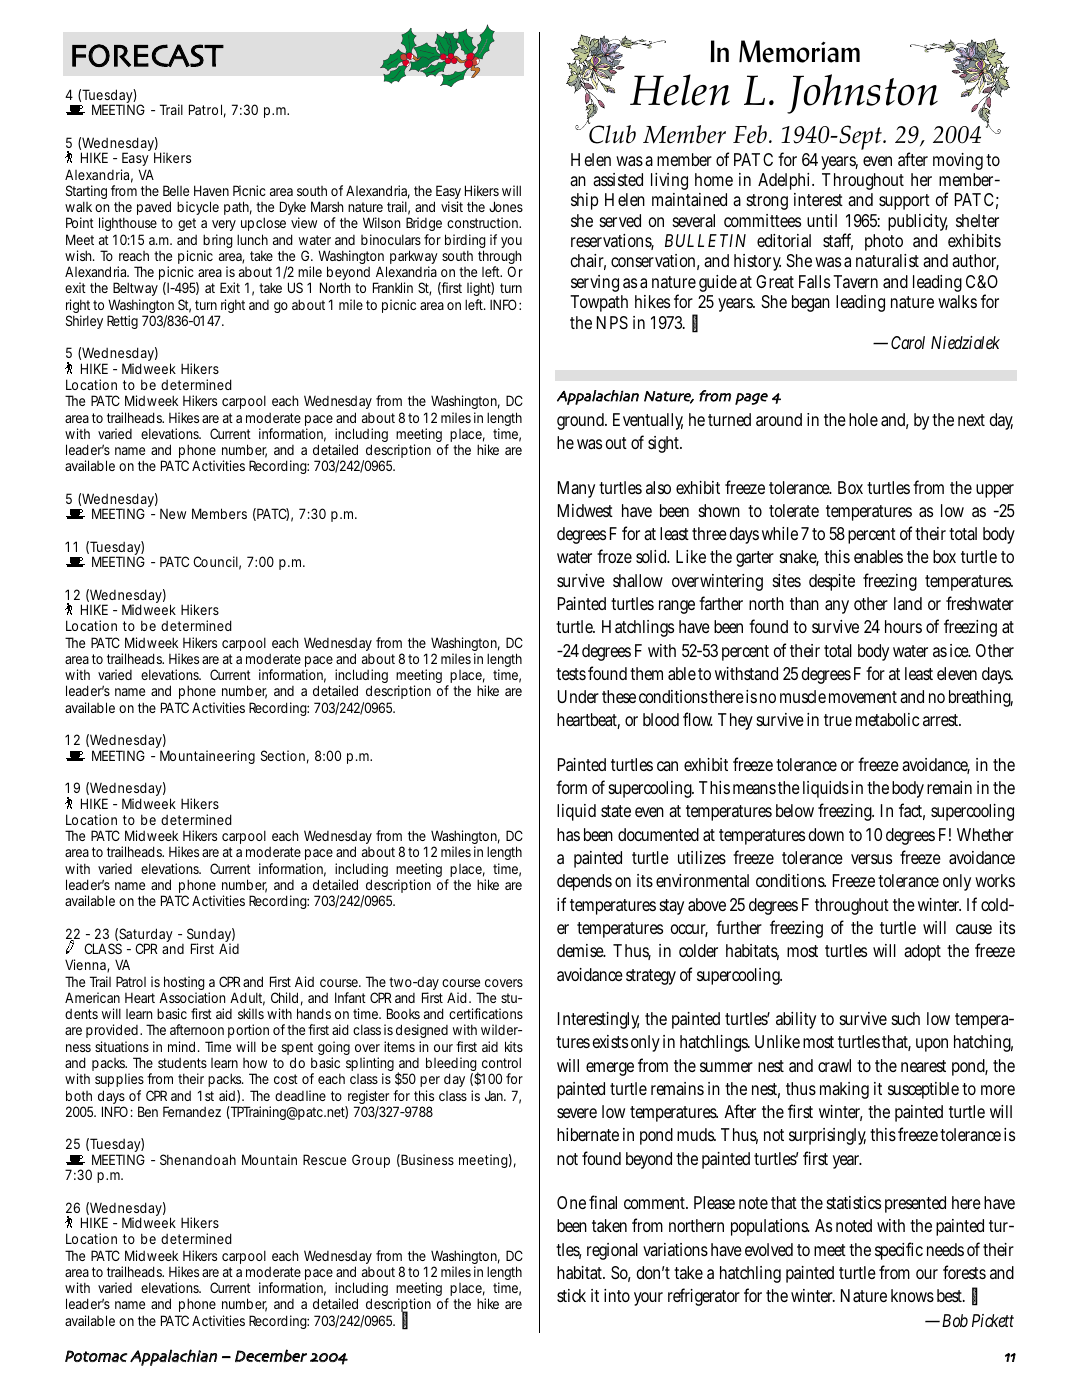  Describe the element at coordinates (578, 696) in the screenshot. I see `Under` at that location.
